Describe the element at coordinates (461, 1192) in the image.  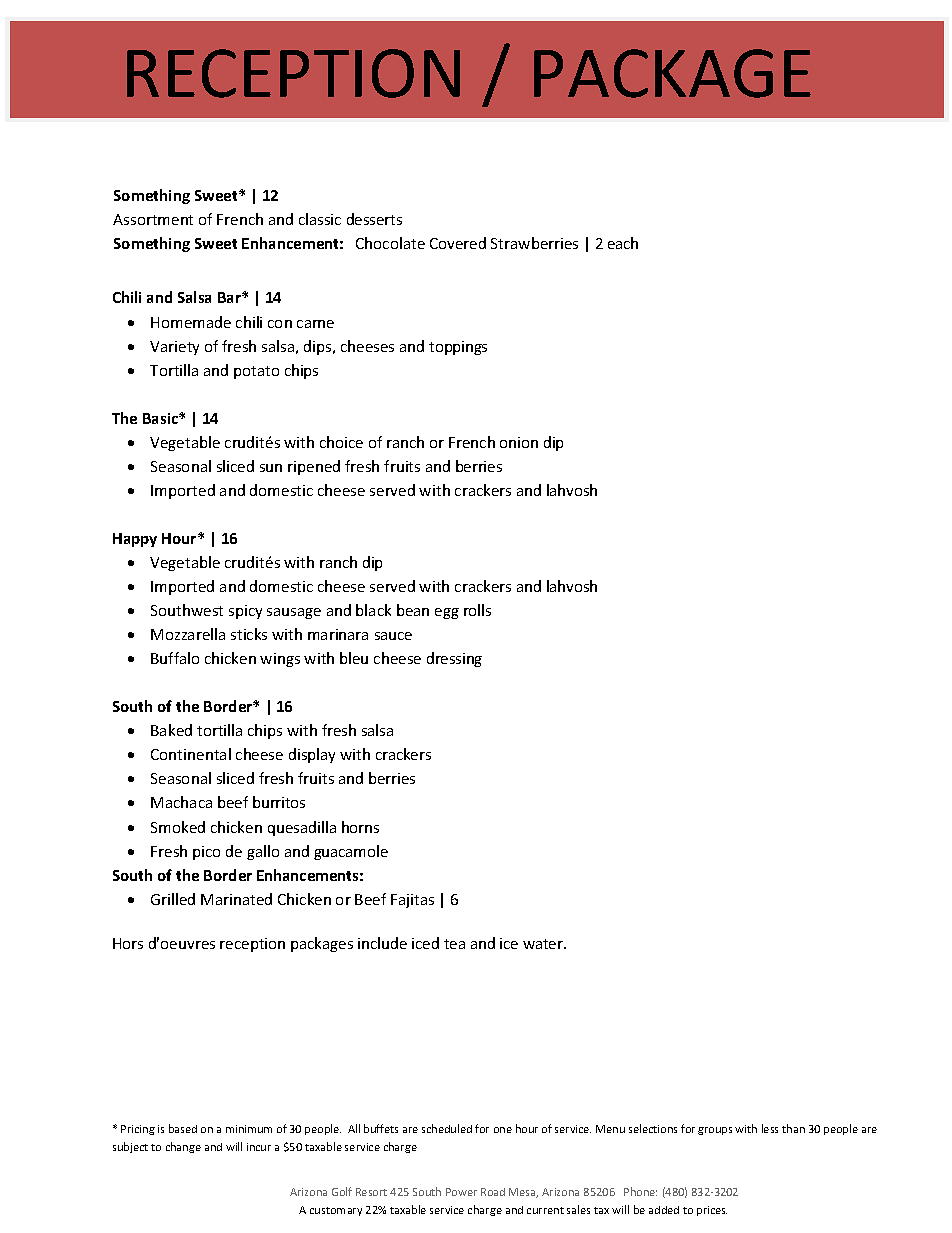
I see `Power` at that location.
